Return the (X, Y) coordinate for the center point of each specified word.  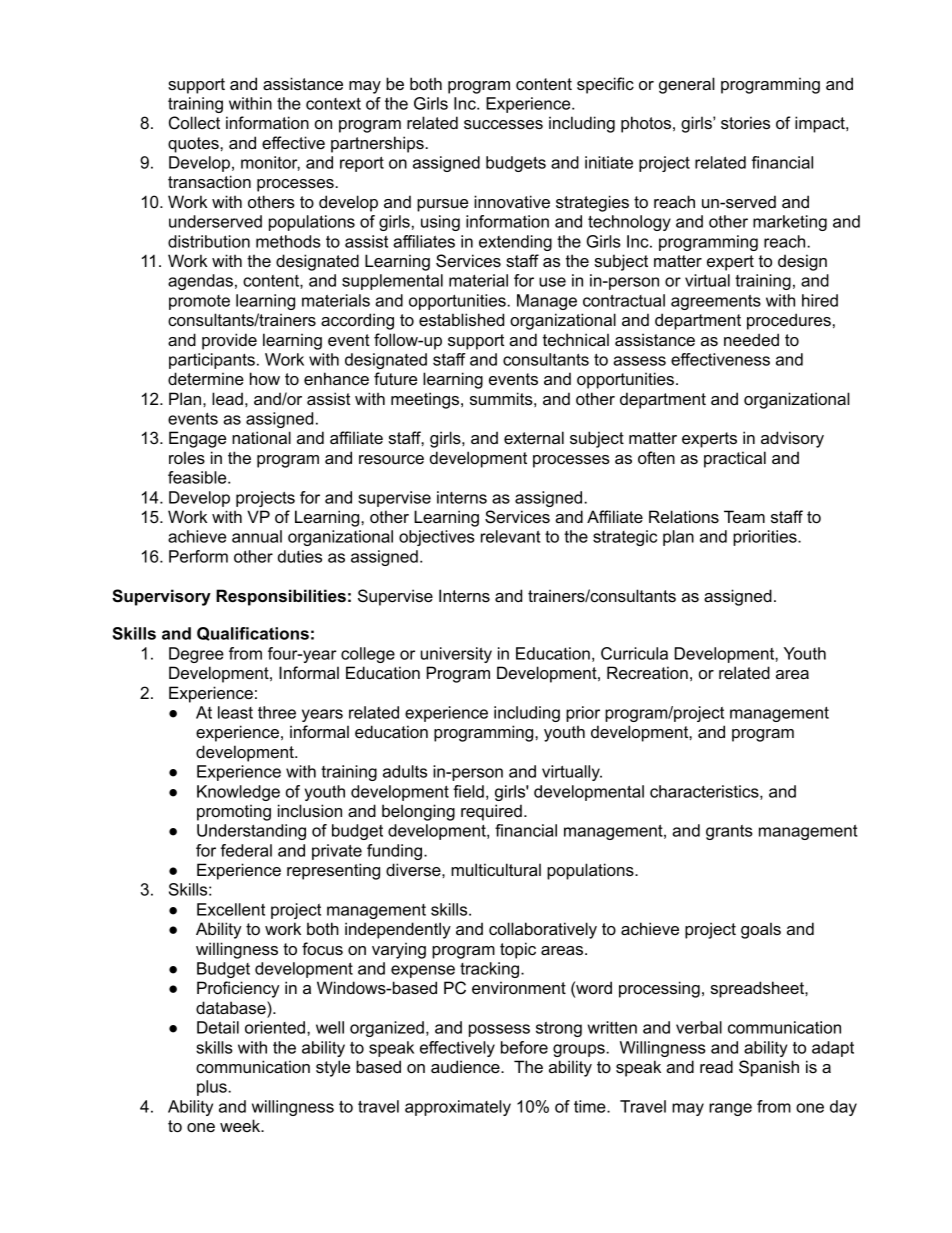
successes (503, 124)
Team (744, 516)
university (456, 655)
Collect (194, 123)
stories (745, 122)
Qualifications (253, 634)
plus (213, 1088)
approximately (458, 1108)
